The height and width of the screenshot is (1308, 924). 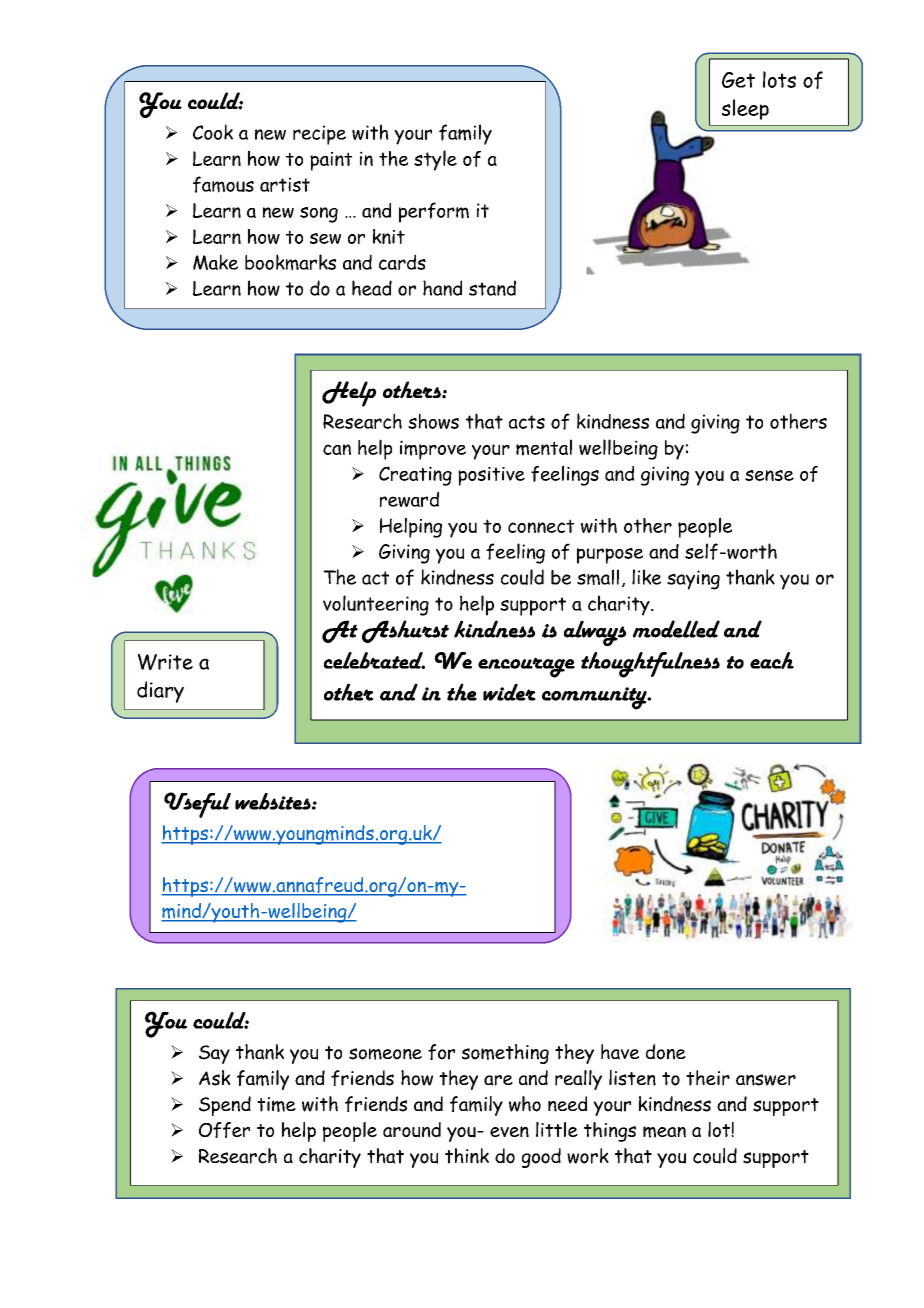 I want to click on Write, so click(x=165, y=662).
